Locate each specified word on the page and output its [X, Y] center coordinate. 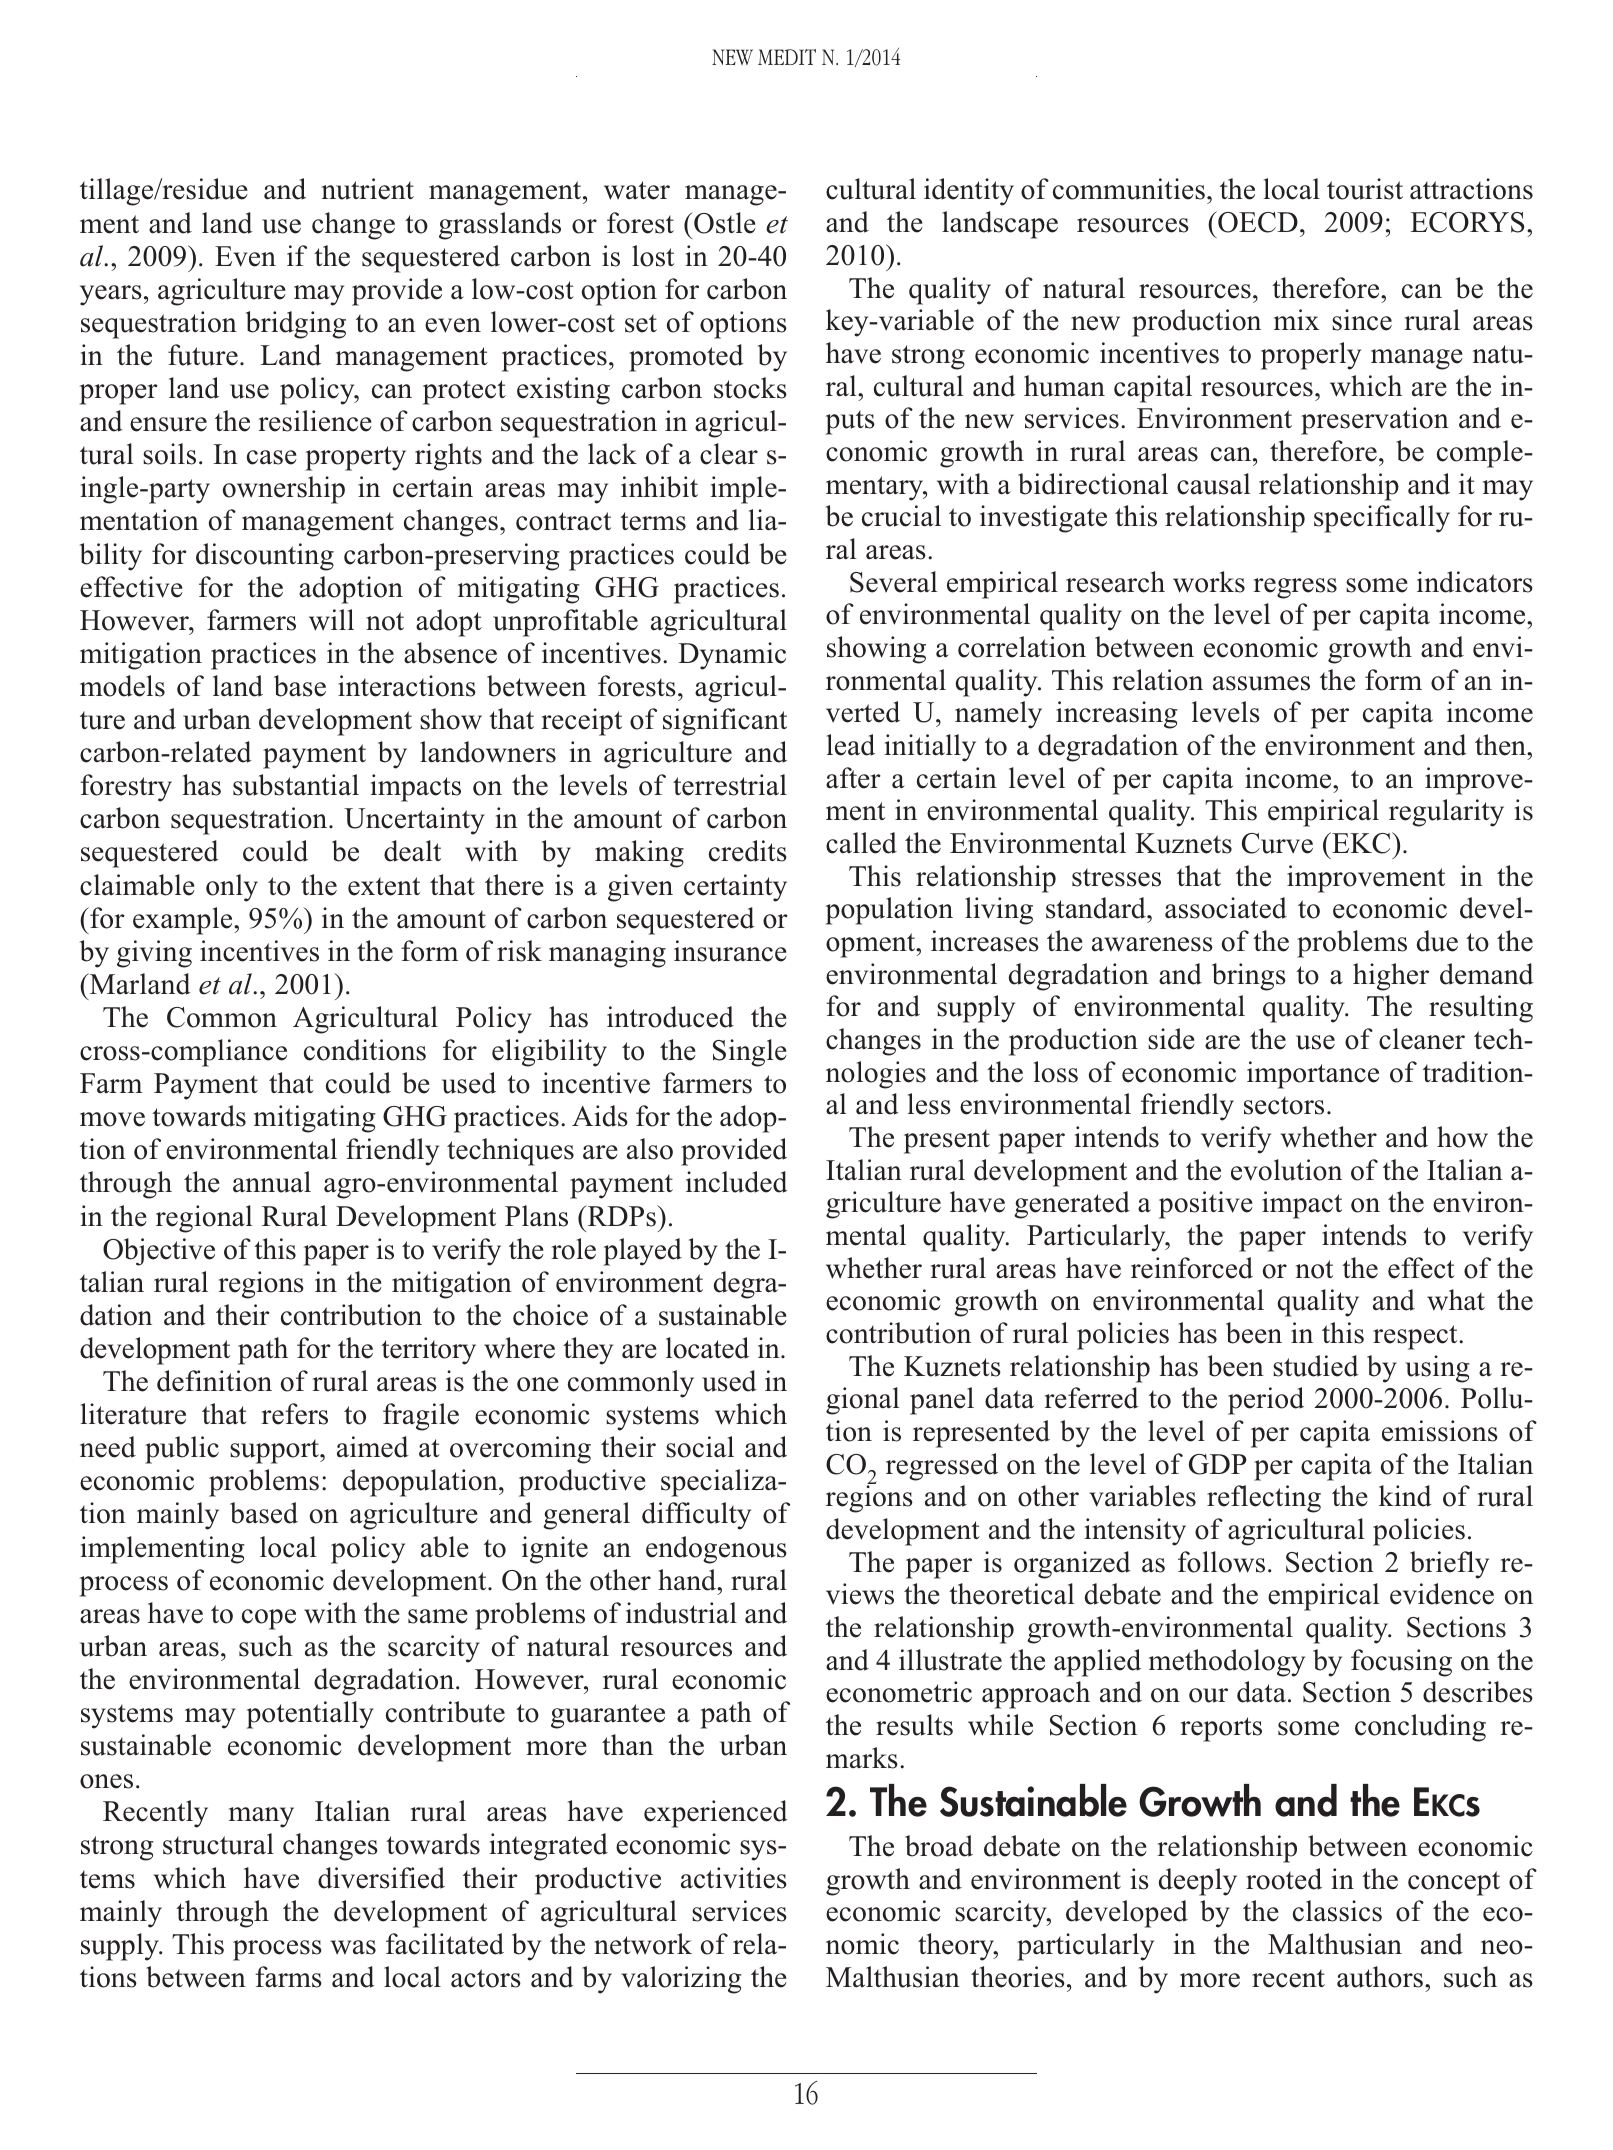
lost [653, 256]
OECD [1257, 222]
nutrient [368, 189]
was [353, 1947]
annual [272, 1182]
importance [1313, 1075]
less [929, 1104]
